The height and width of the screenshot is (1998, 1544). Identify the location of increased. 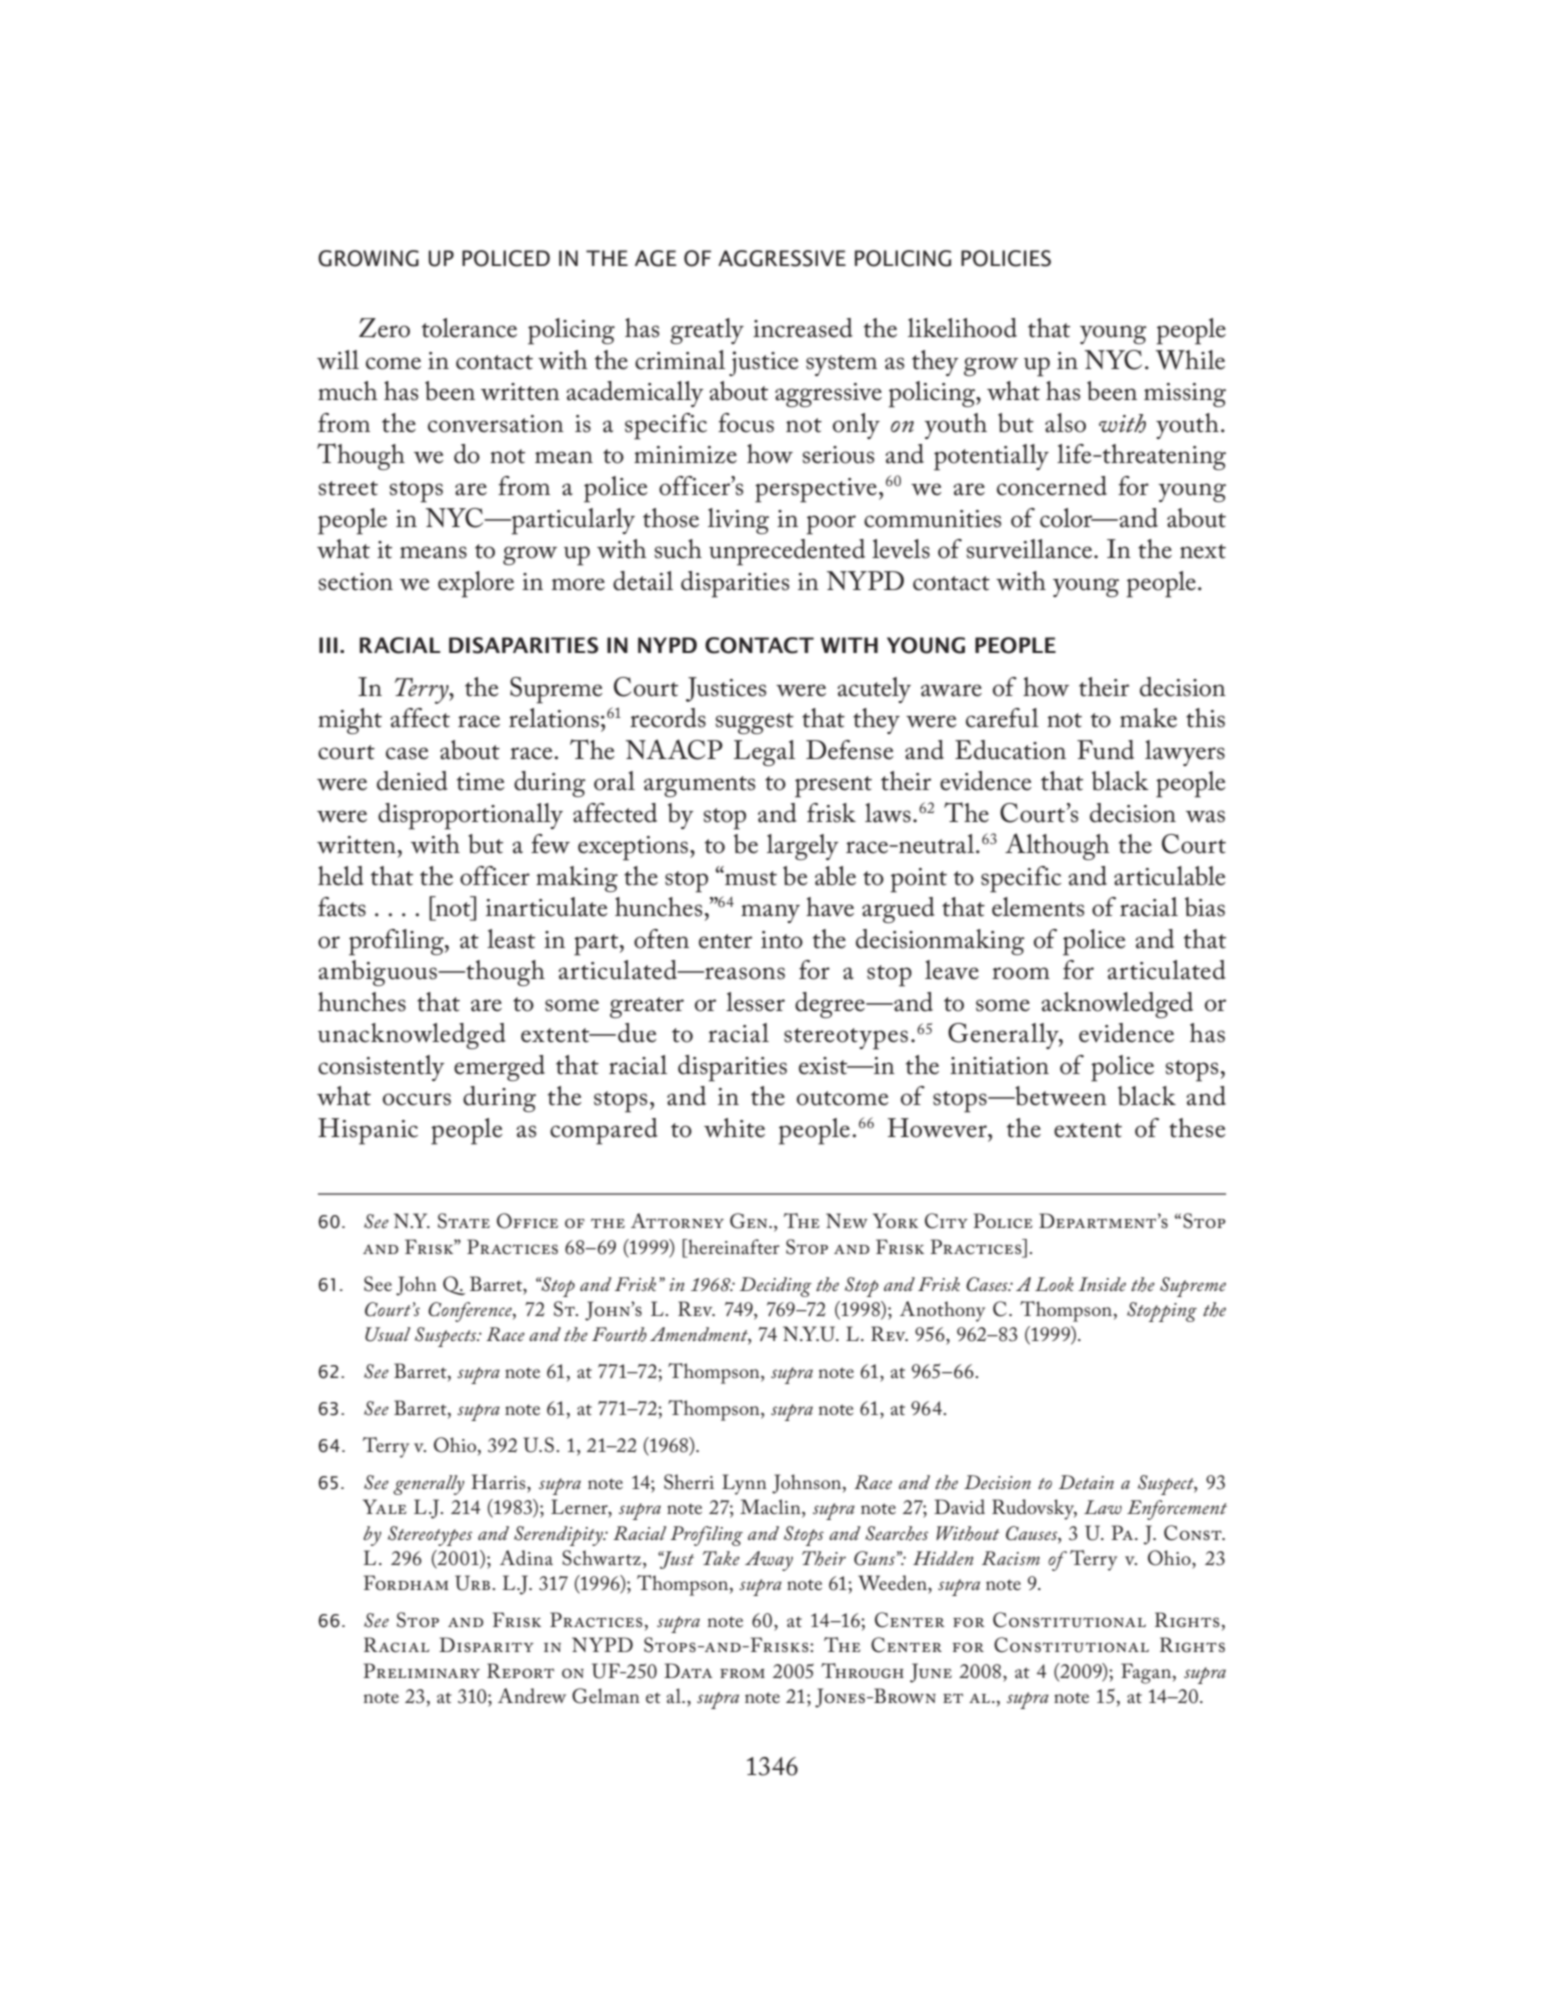
(803, 328).
